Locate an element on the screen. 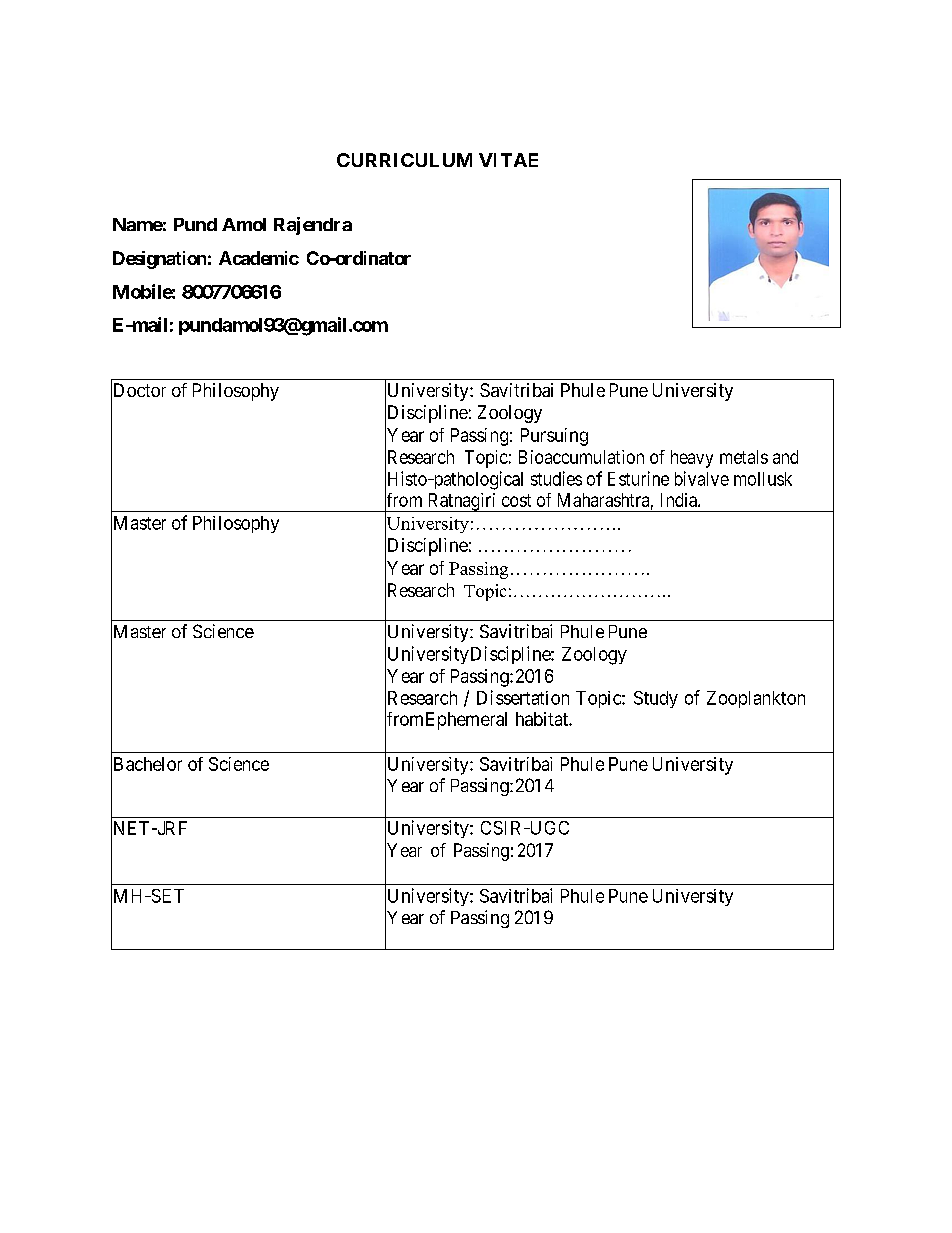 The width and height of the screenshot is (952, 1233). heavy is located at coordinates (692, 459).
